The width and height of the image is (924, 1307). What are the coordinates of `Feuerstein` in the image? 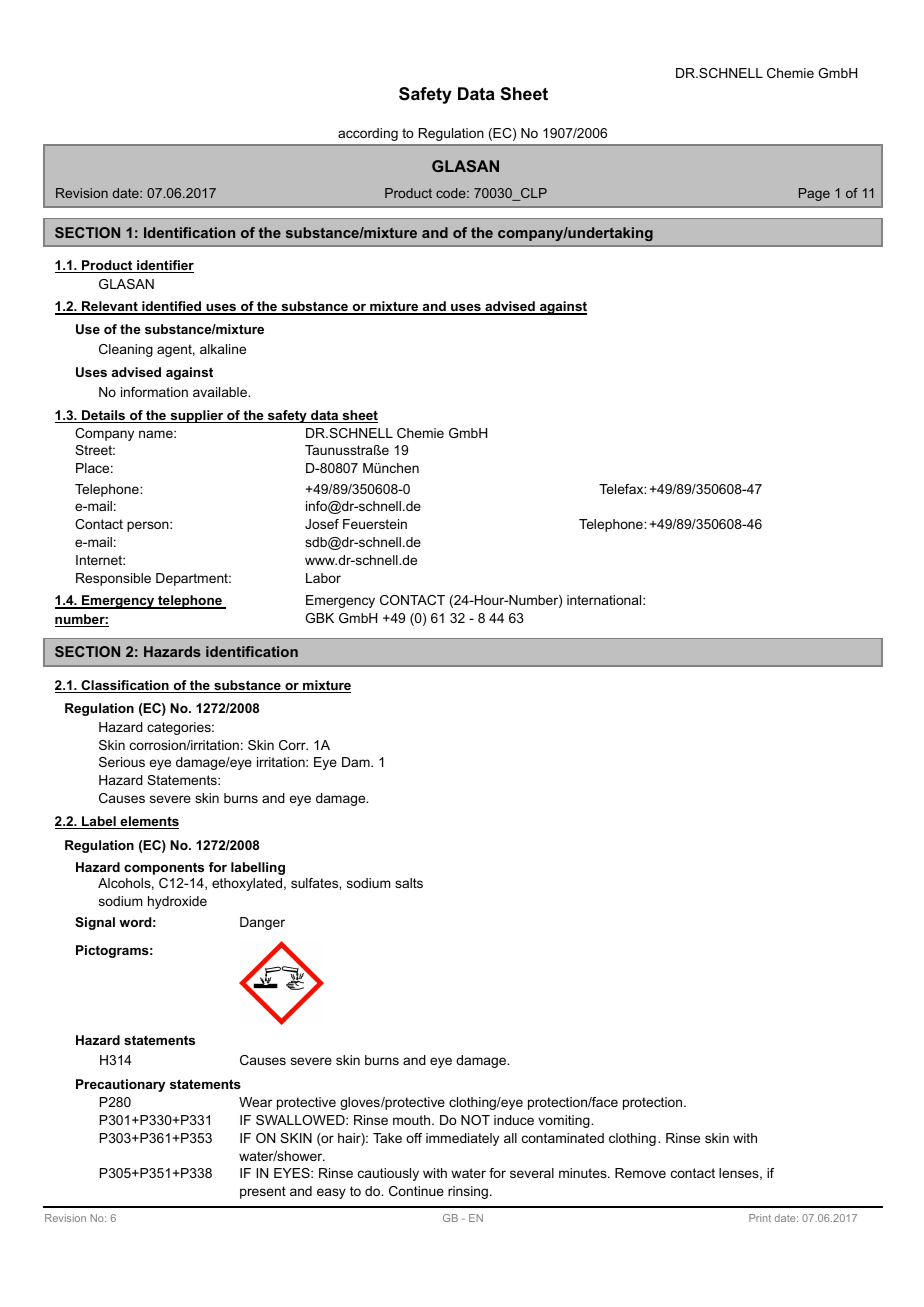 It's located at (375, 524).
